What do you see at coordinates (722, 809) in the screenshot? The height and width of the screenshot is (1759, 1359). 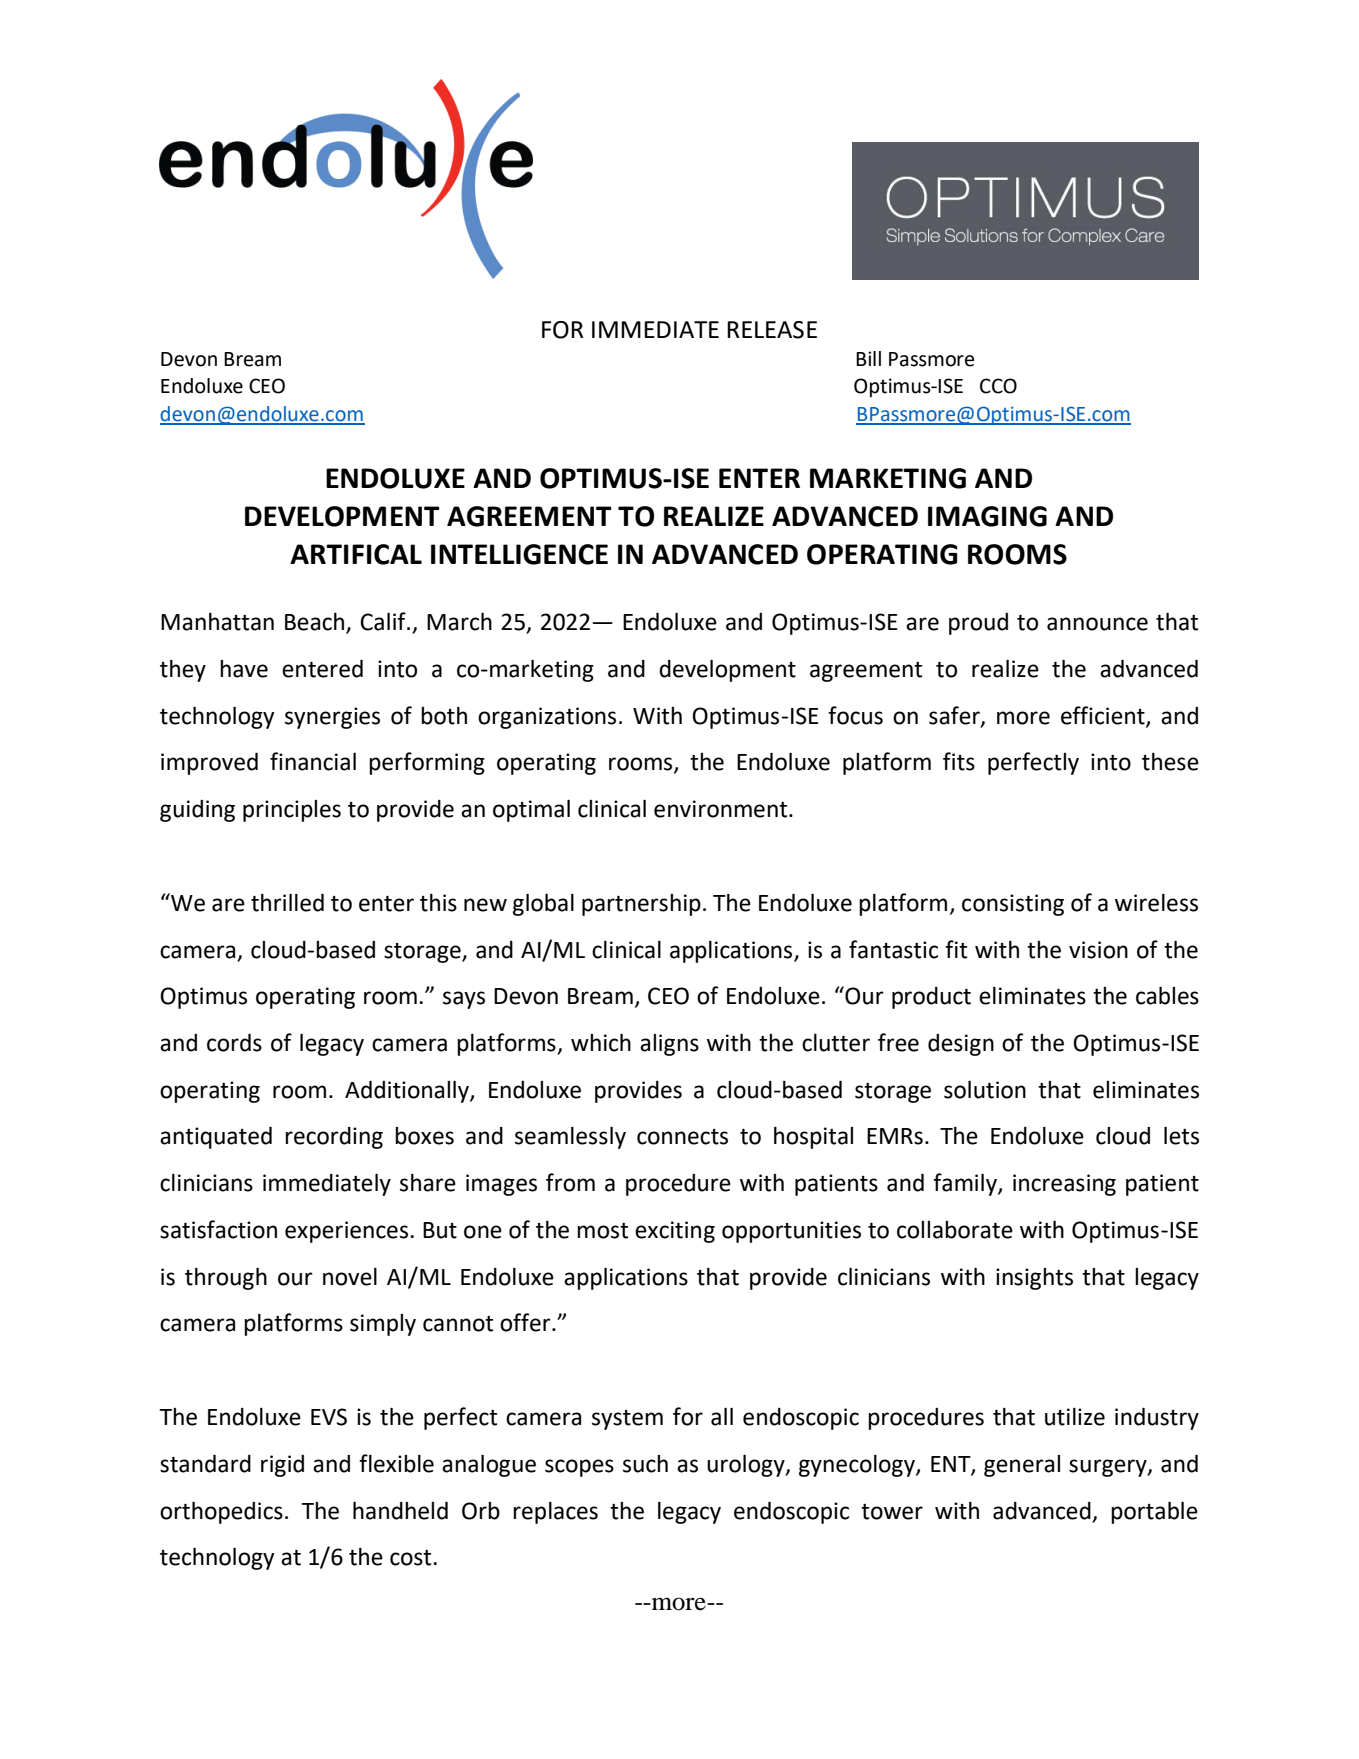 I see `environment` at bounding box center [722, 809].
